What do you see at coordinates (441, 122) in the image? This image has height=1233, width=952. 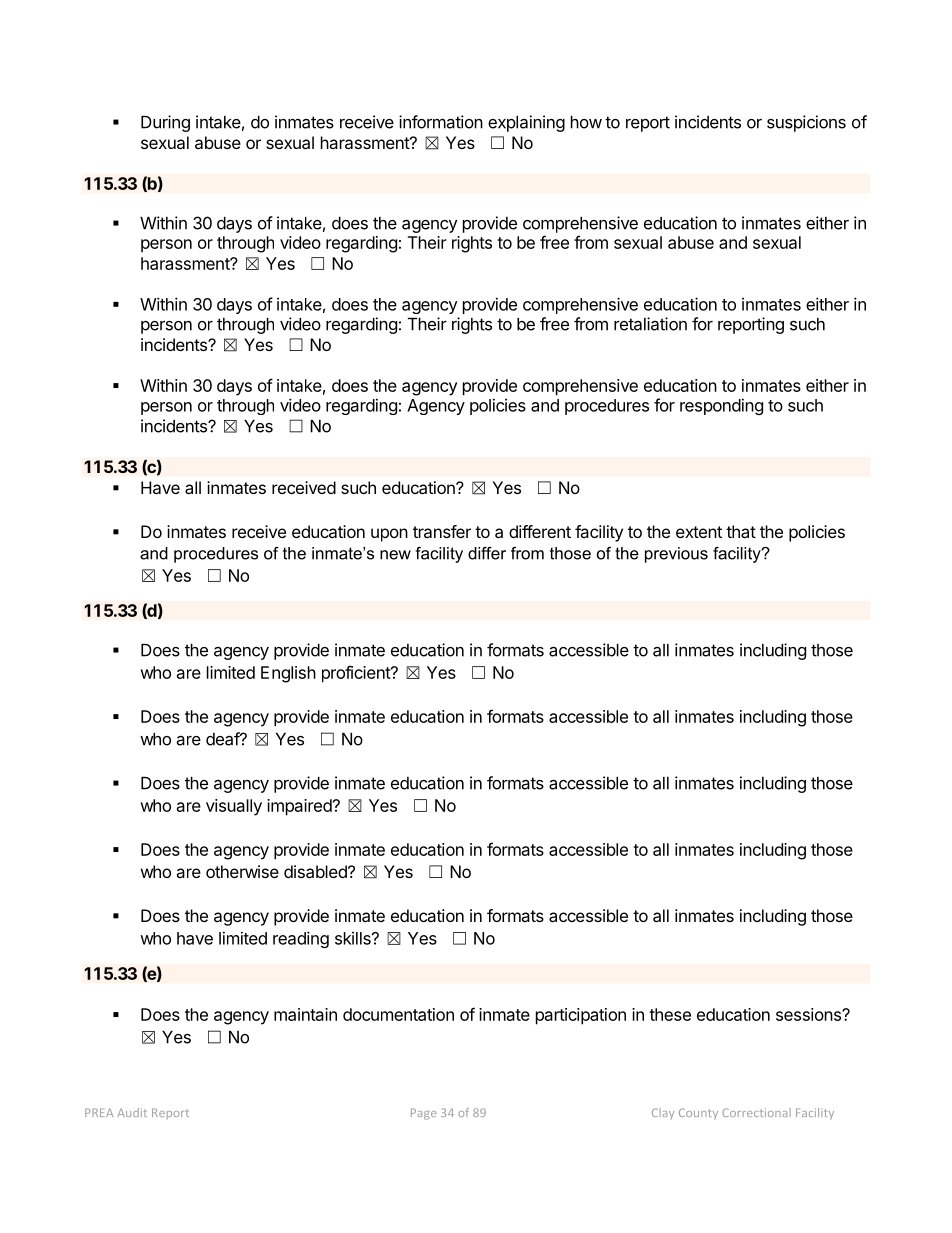 I see `information` at bounding box center [441, 122].
